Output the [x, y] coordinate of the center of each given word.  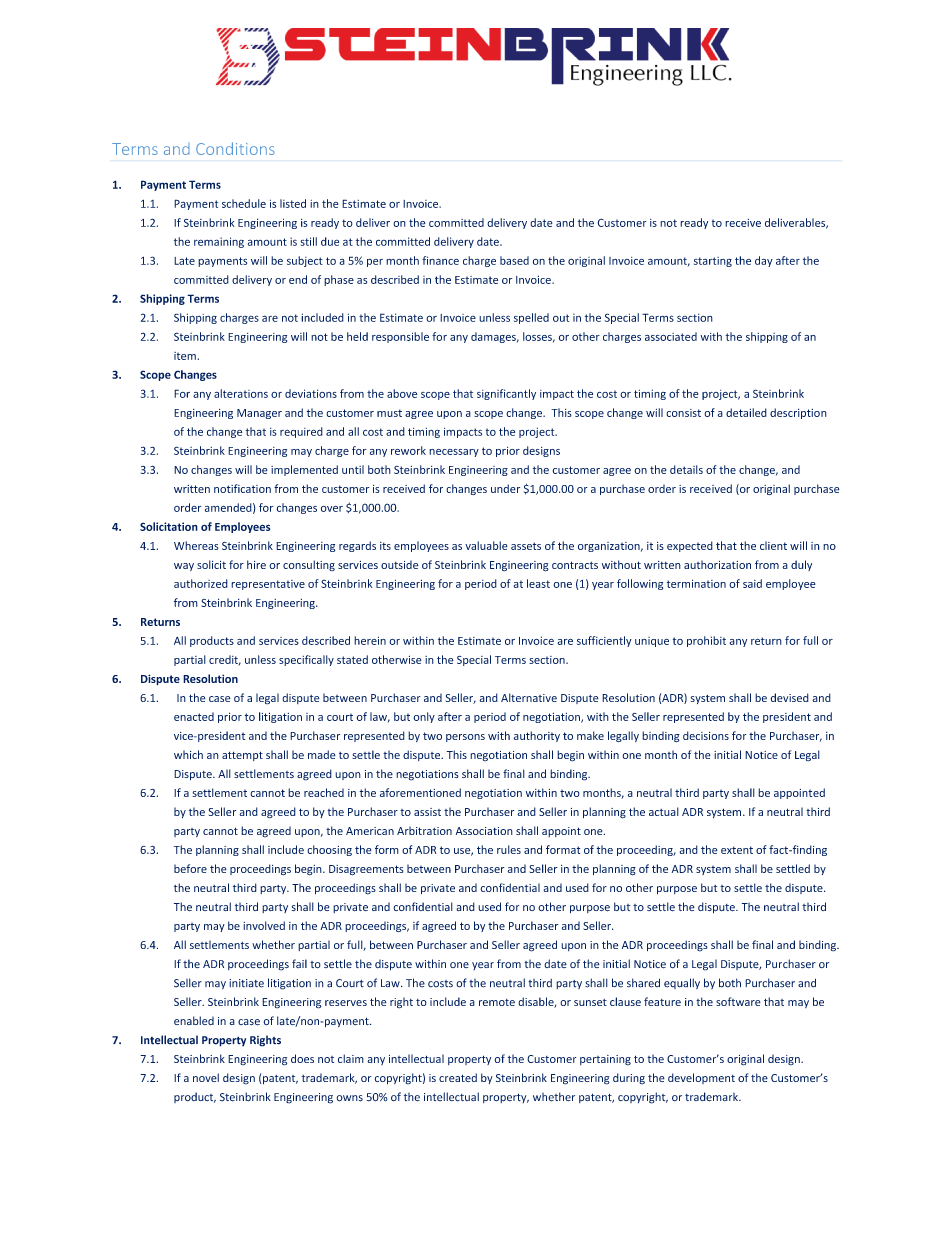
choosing [329, 850]
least [538, 583]
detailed [746, 412]
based [514, 260]
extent [737, 850]
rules [509, 849]
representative [268, 585]
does [302, 1058]
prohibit [706, 641]
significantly [506, 394]
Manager [259, 414]
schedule [244, 203]
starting [713, 262]
